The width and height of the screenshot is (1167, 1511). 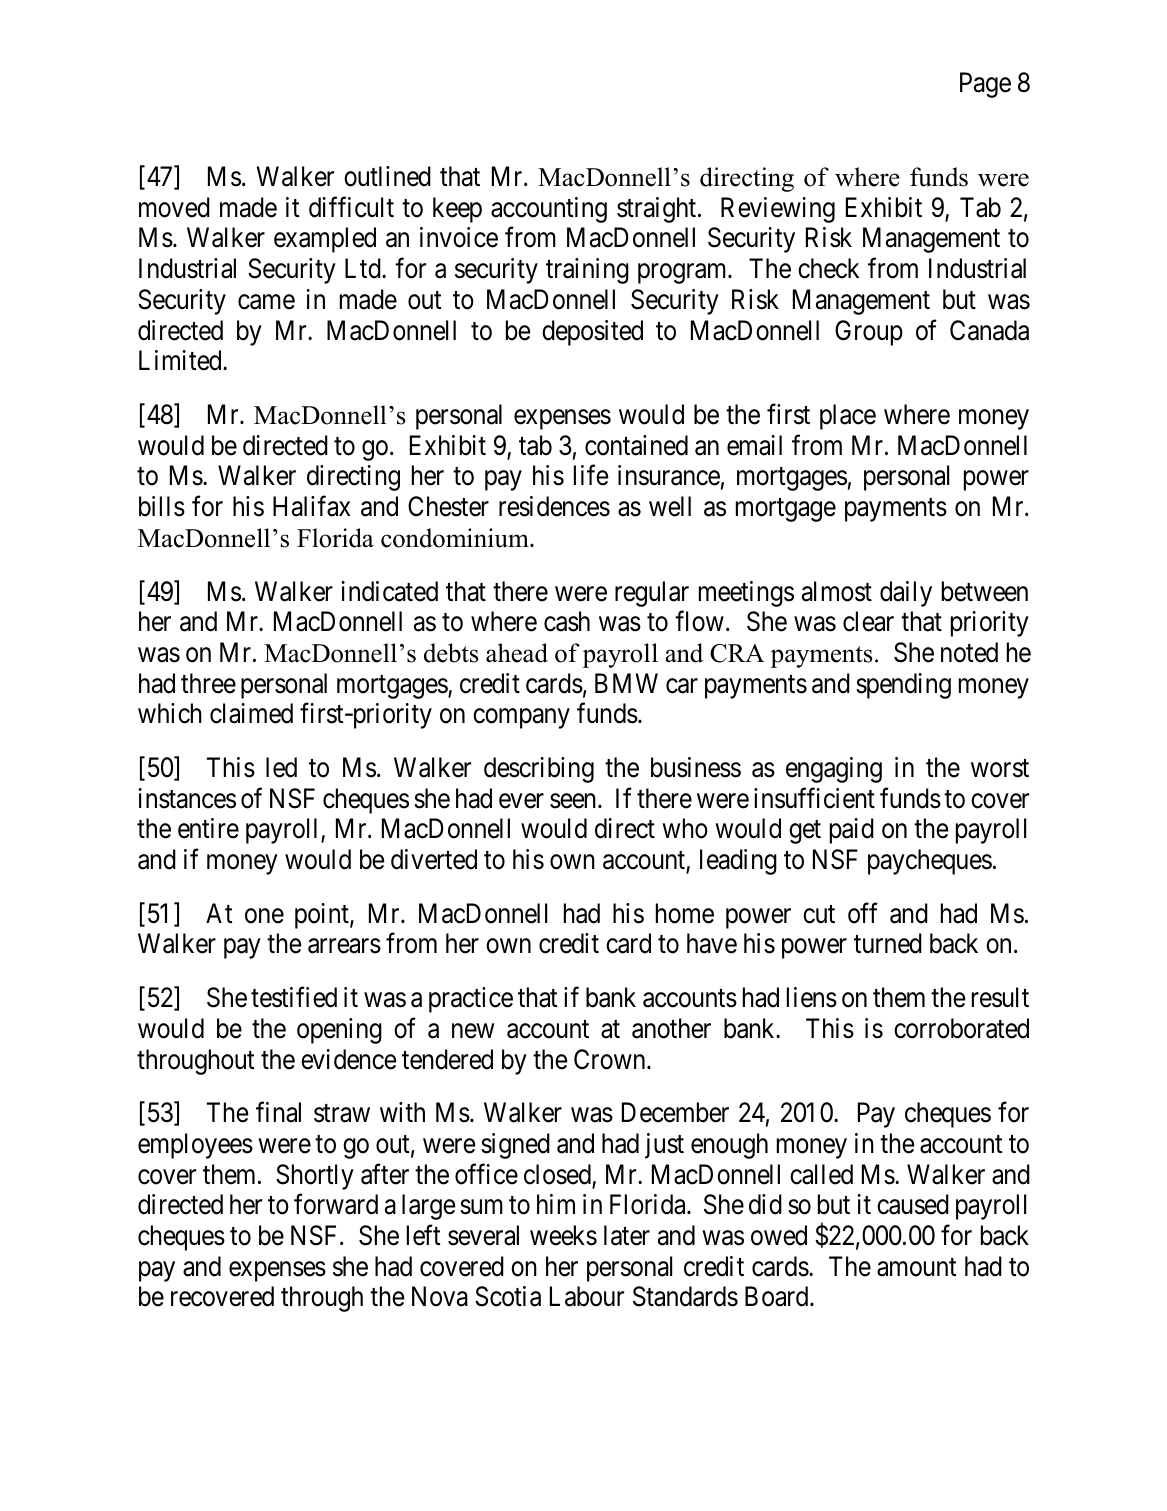 I want to click on Page, so click(x=985, y=85).
